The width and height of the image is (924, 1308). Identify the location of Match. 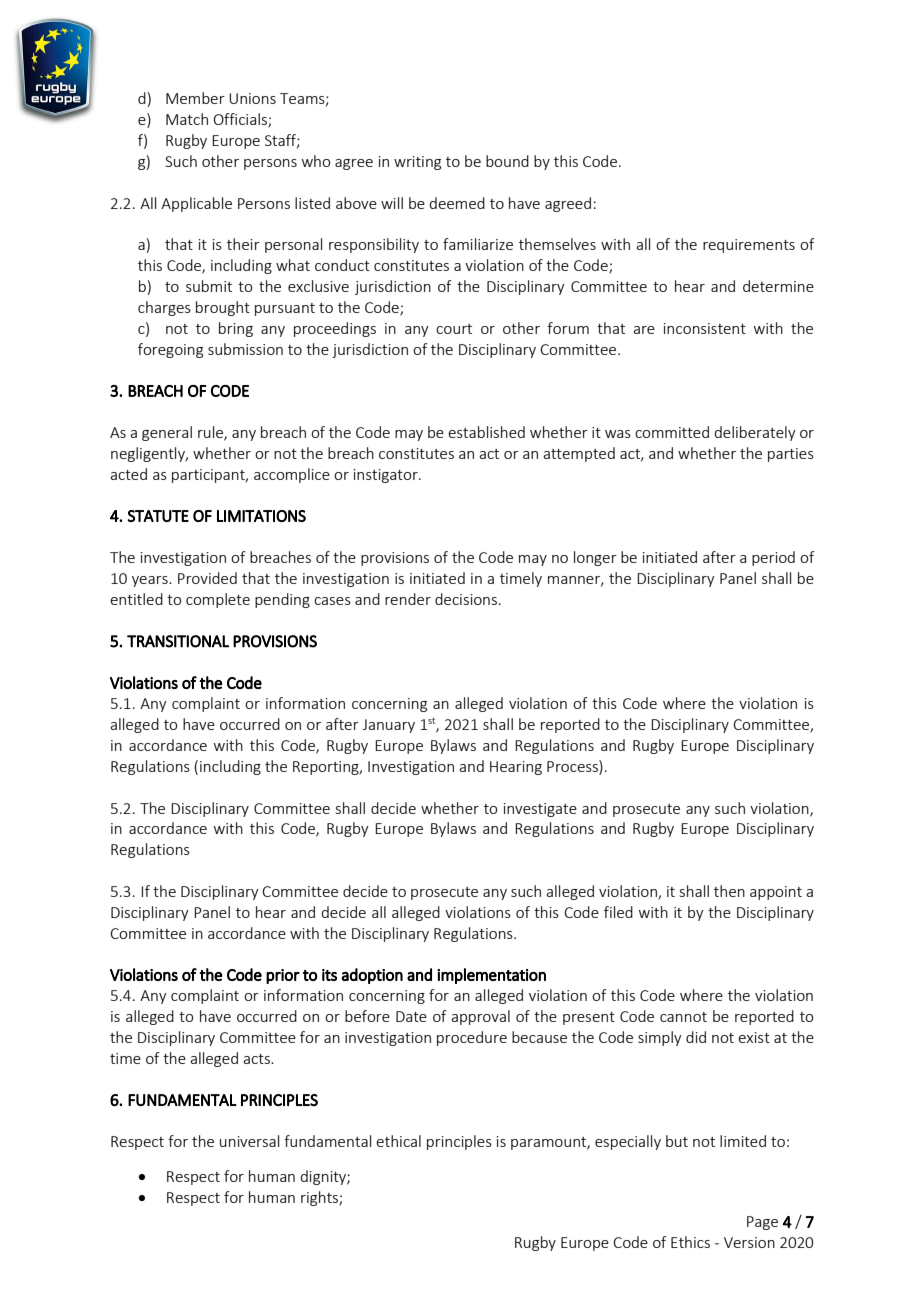
(187, 119).
